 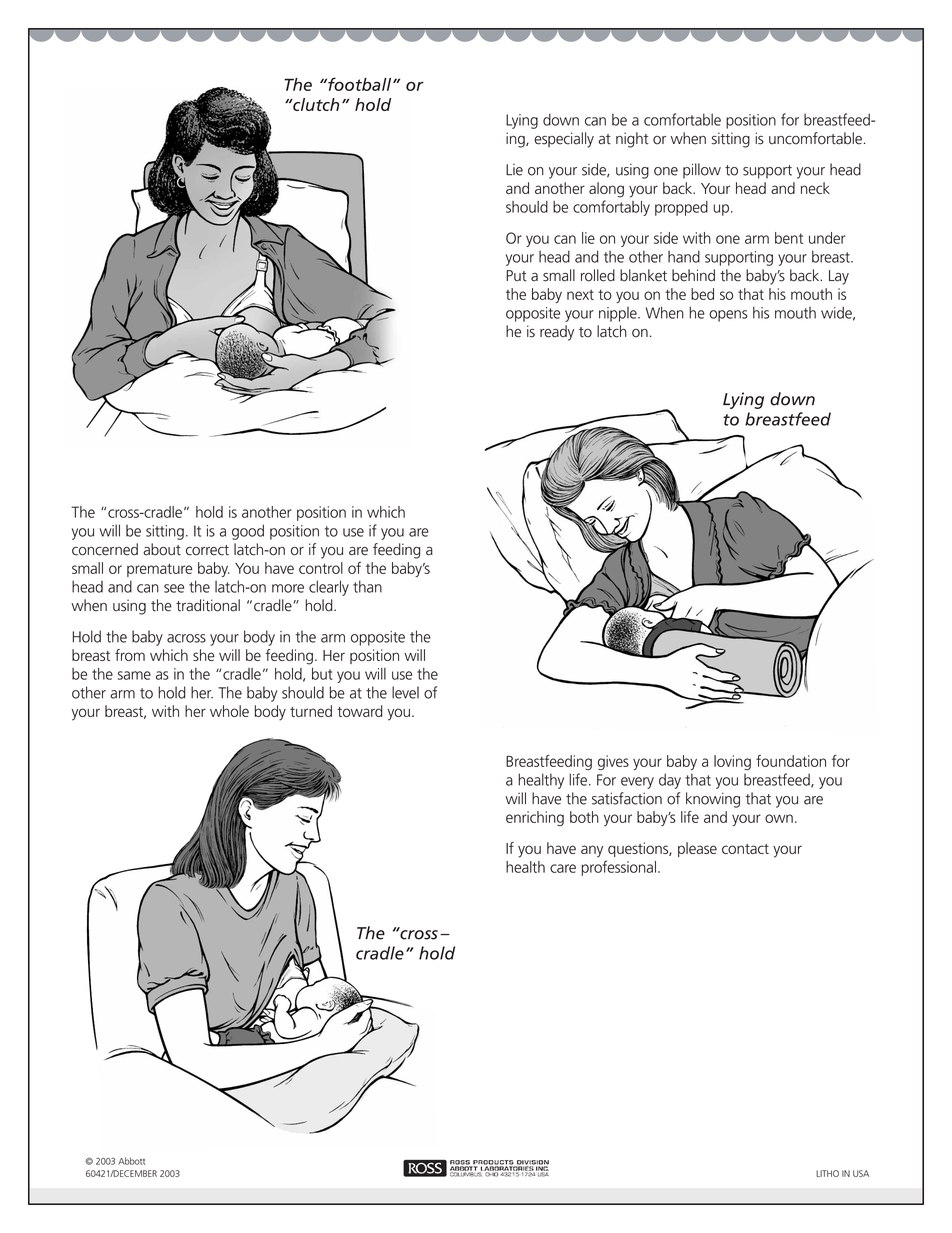 I want to click on LITHO, so click(x=827, y=1173).
